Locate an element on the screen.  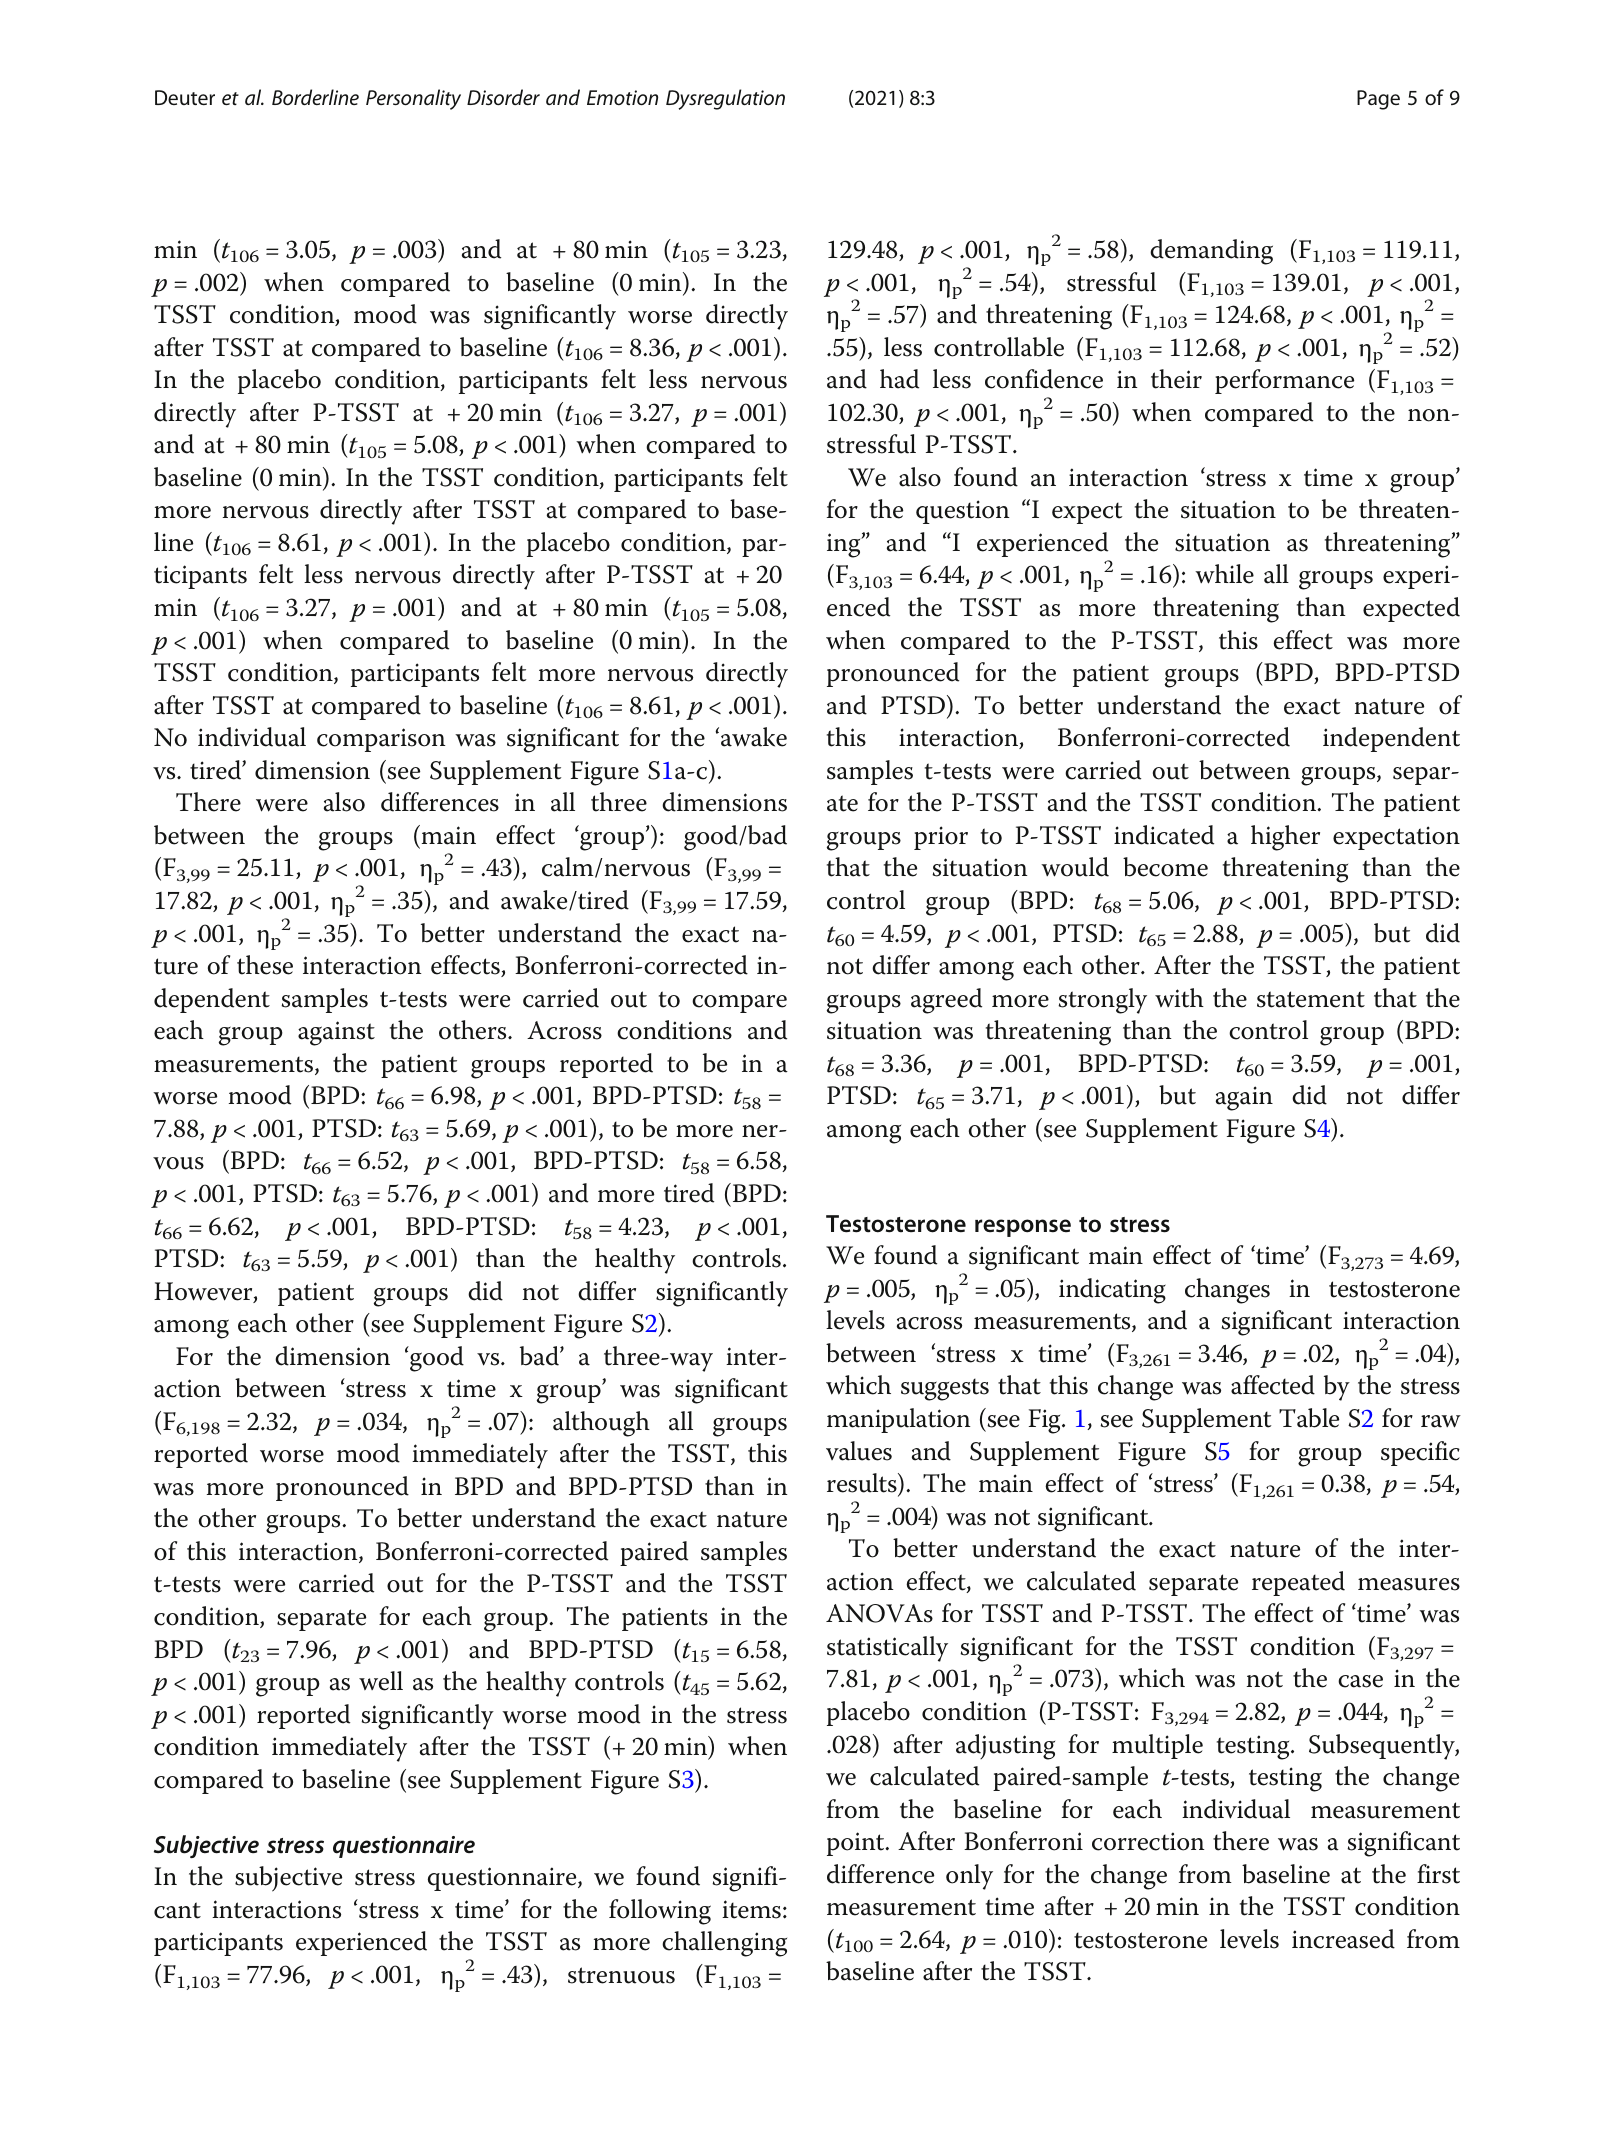
strenuous is located at coordinates (621, 1975).
